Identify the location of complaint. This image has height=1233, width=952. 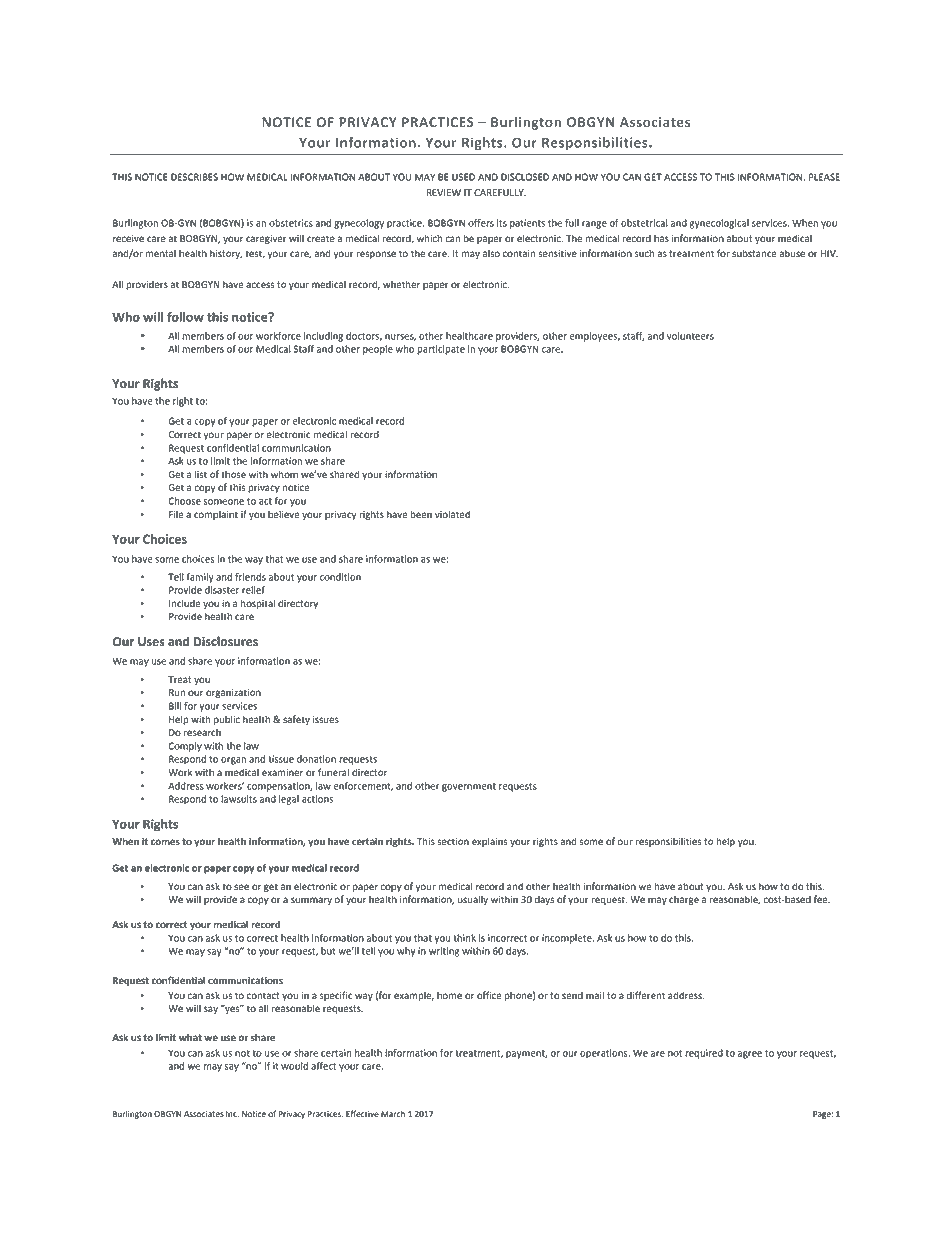
(216, 515).
